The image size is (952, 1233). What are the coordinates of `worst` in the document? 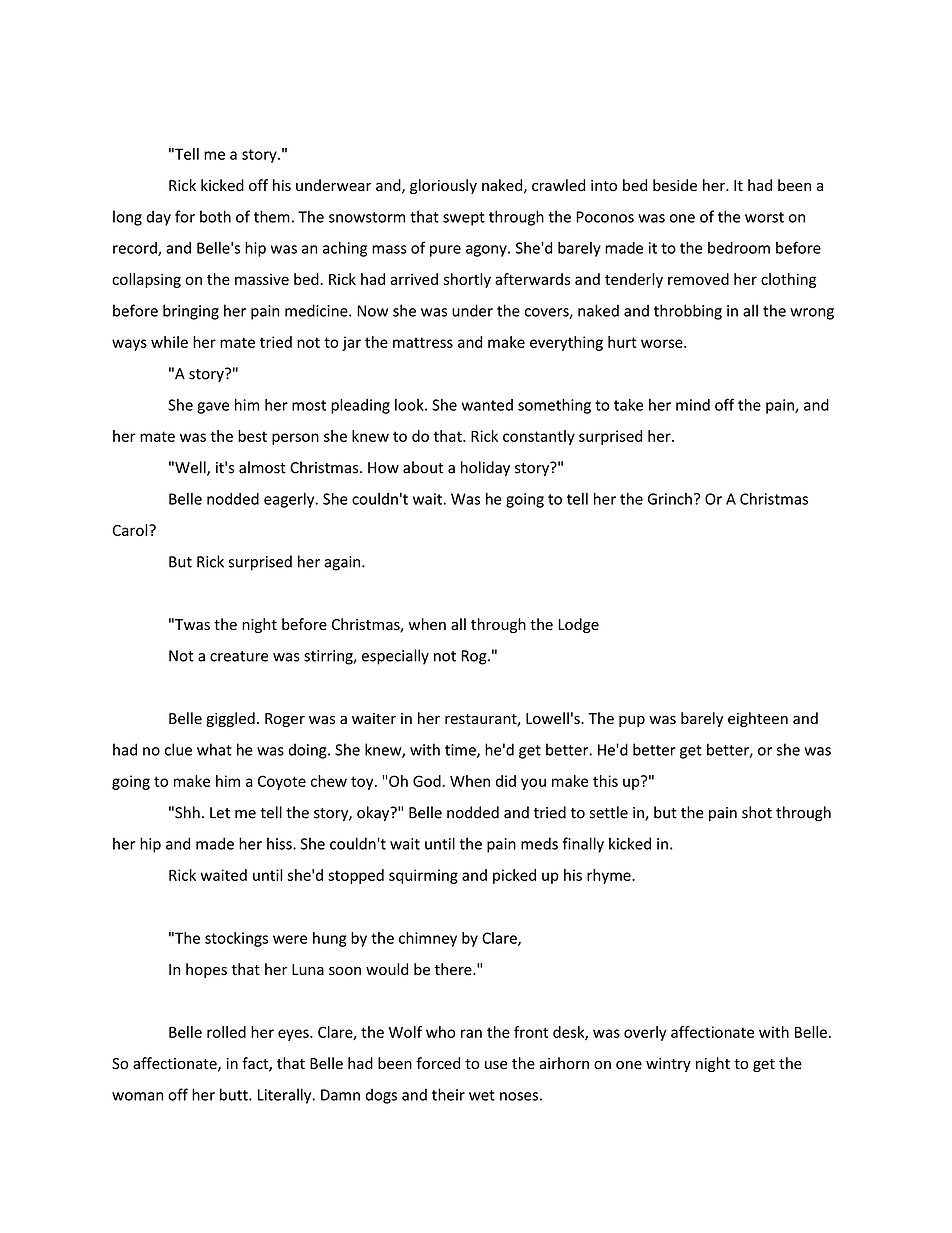 It's located at (764, 217).
